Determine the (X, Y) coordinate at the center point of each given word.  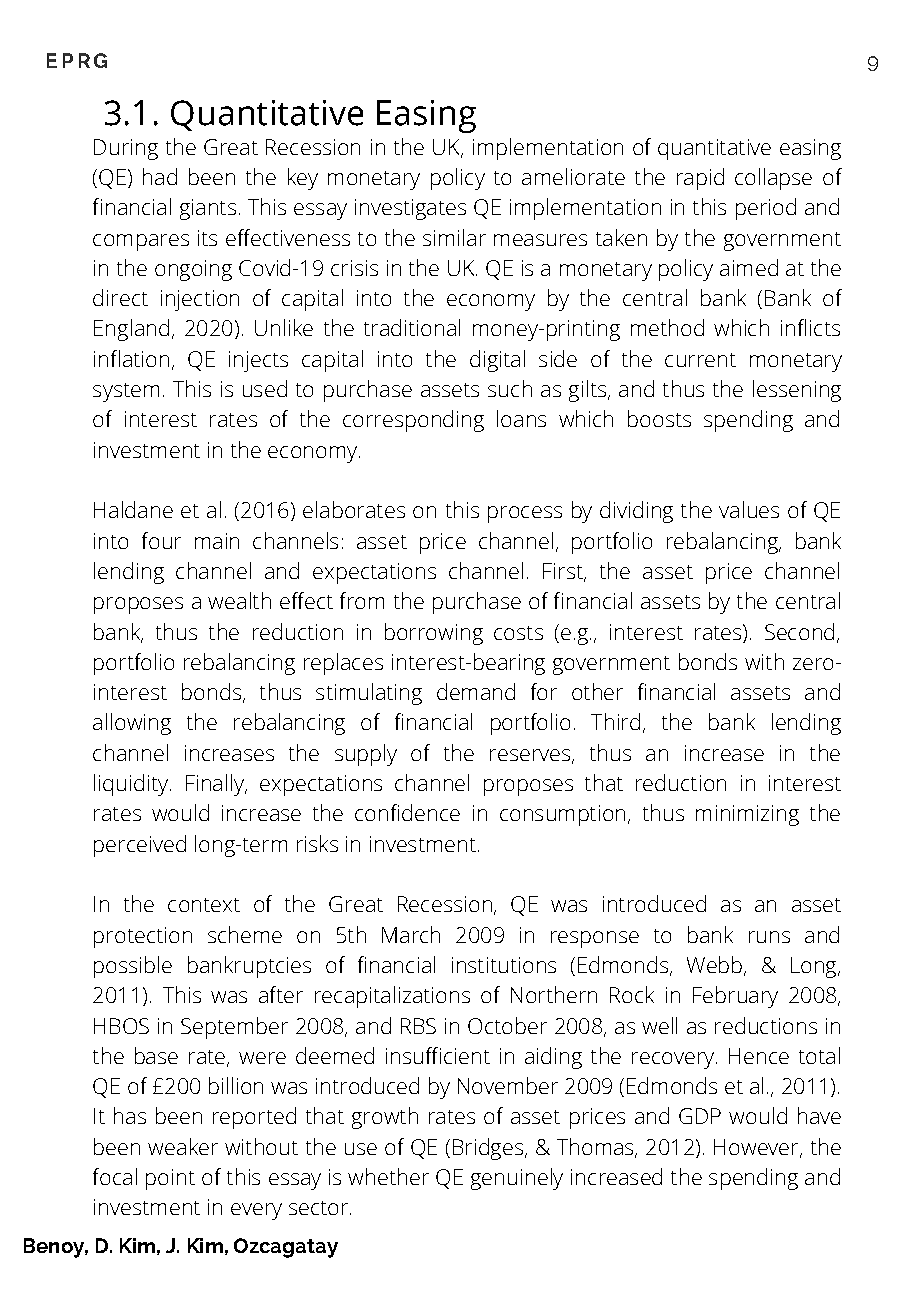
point (170, 1179)
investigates (410, 209)
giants (208, 209)
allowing (132, 724)
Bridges (488, 1149)
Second (799, 631)
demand (476, 691)
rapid (700, 179)
